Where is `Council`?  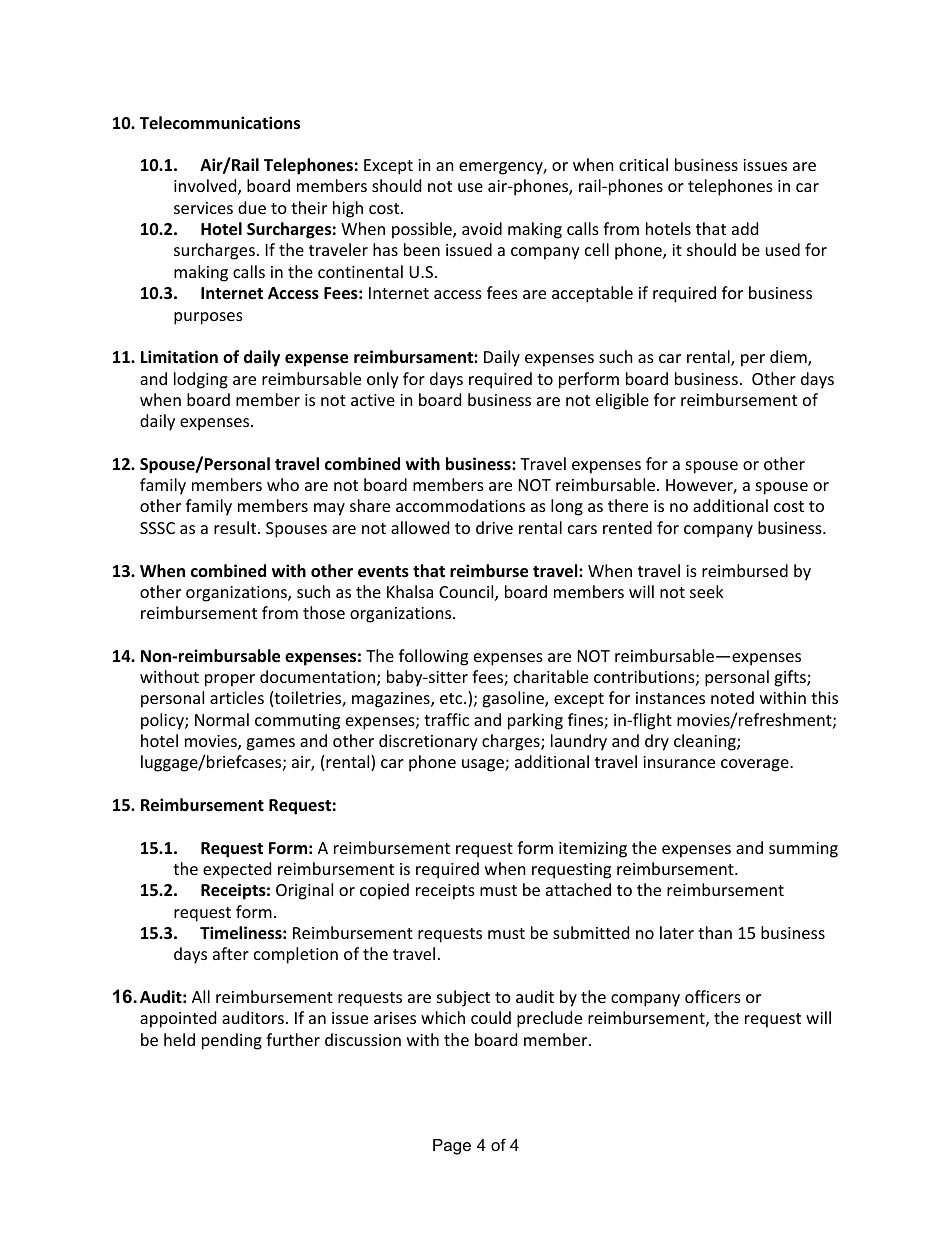 Council is located at coordinates (467, 593).
